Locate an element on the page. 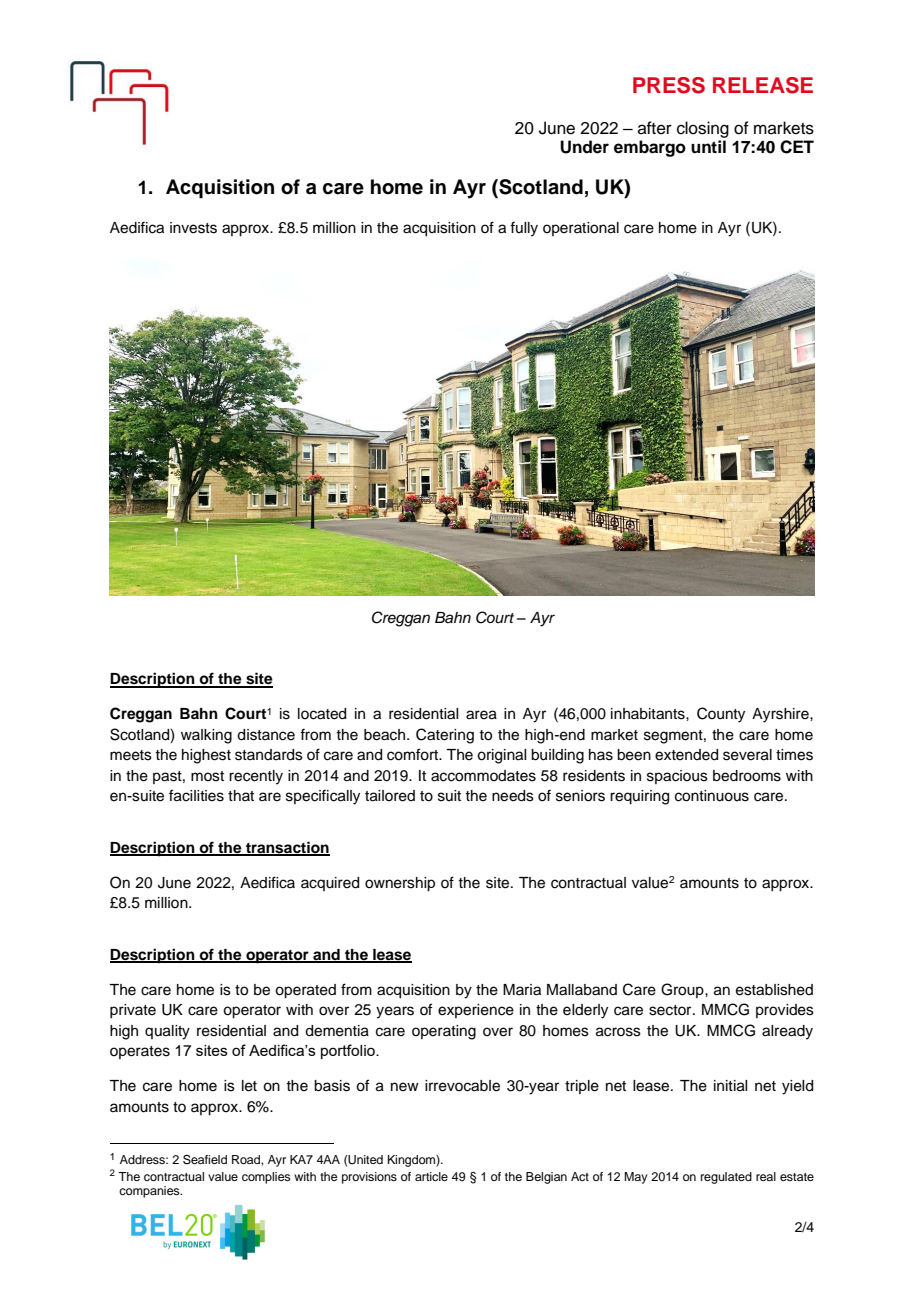  complies is located at coordinates (266, 1178).
